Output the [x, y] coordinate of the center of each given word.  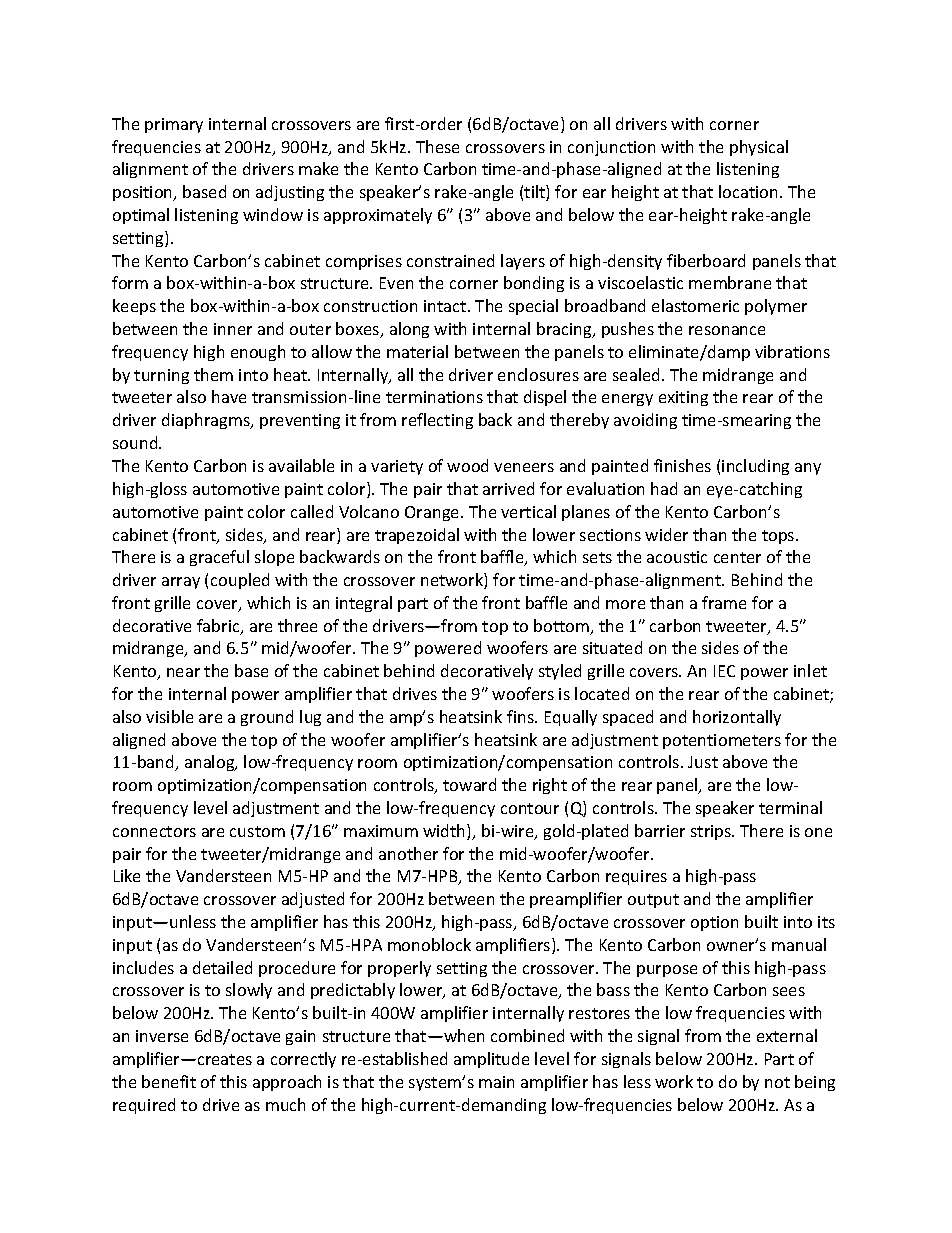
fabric [219, 627]
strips [712, 832]
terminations [434, 397]
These [437, 146]
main [496, 1082]
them [213, 374]
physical [759, 148]
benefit [169, 1081]
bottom [562, 627]
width [445, 832]
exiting [683, 398]
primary [174, 125]
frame [724, 602]
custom [257, 831]
